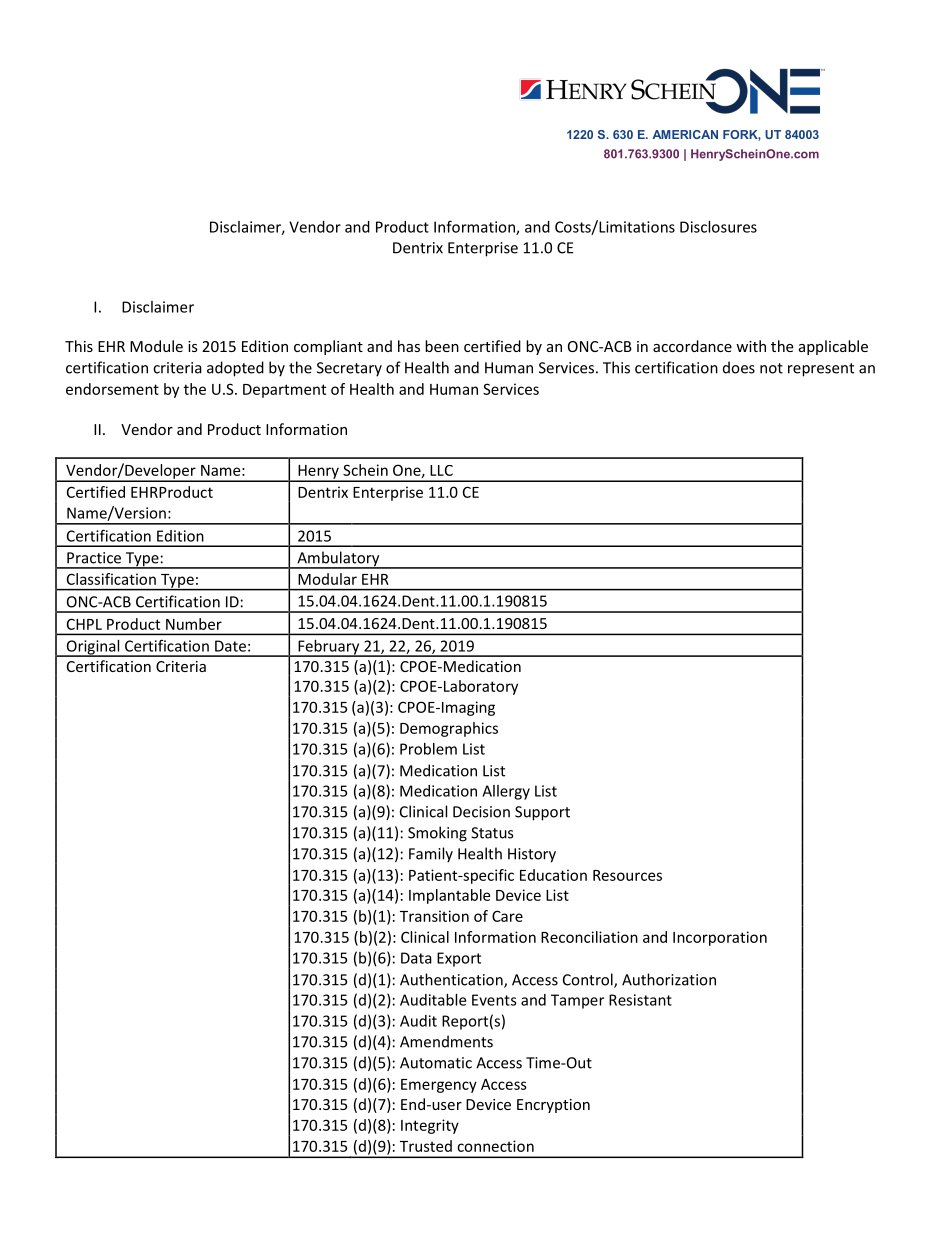 This screenshot has height=1233, width=952. I want to click on Trusted, so click(426, 1146).
